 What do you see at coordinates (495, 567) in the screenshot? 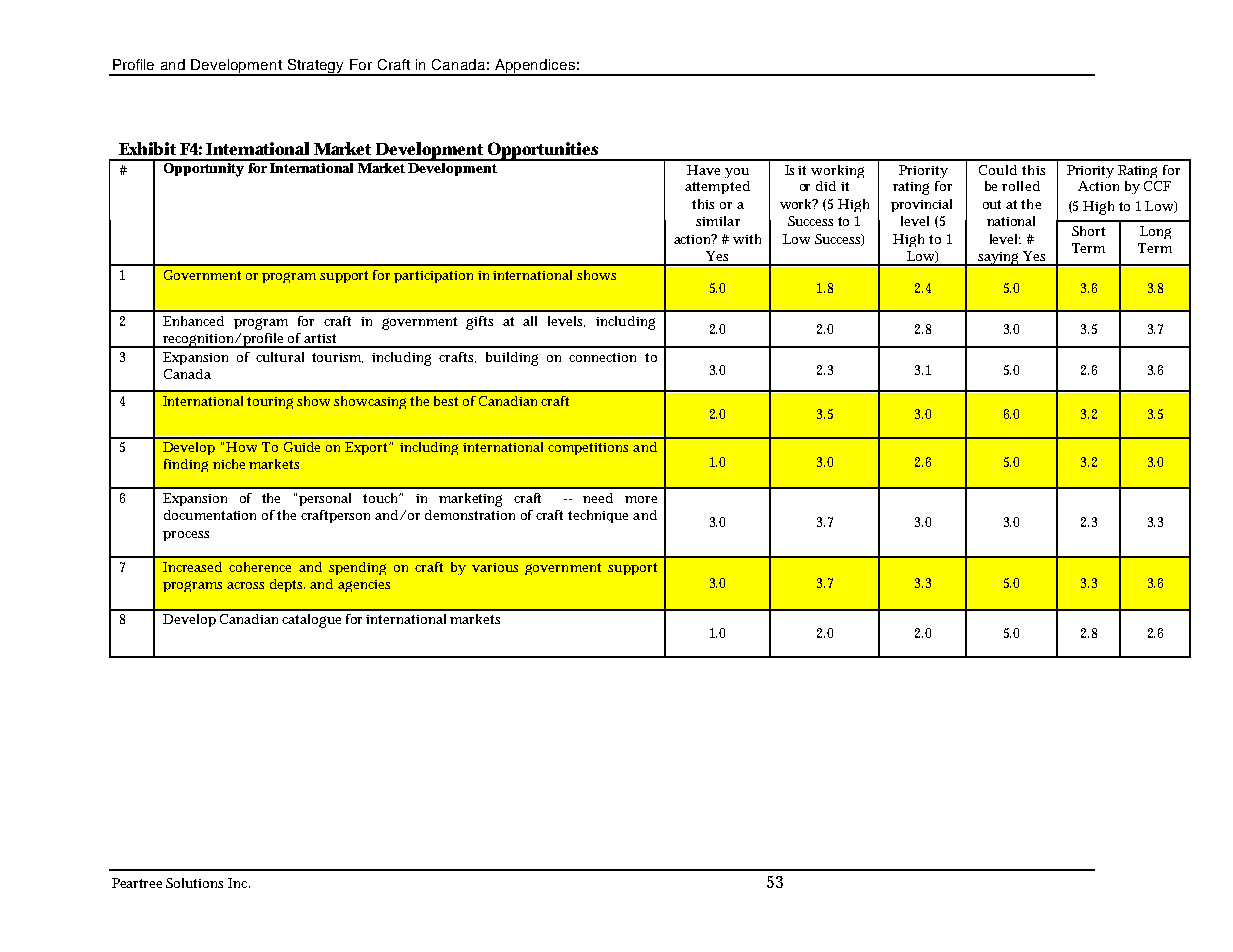
I see `various` at bounding box center [495, 567].
